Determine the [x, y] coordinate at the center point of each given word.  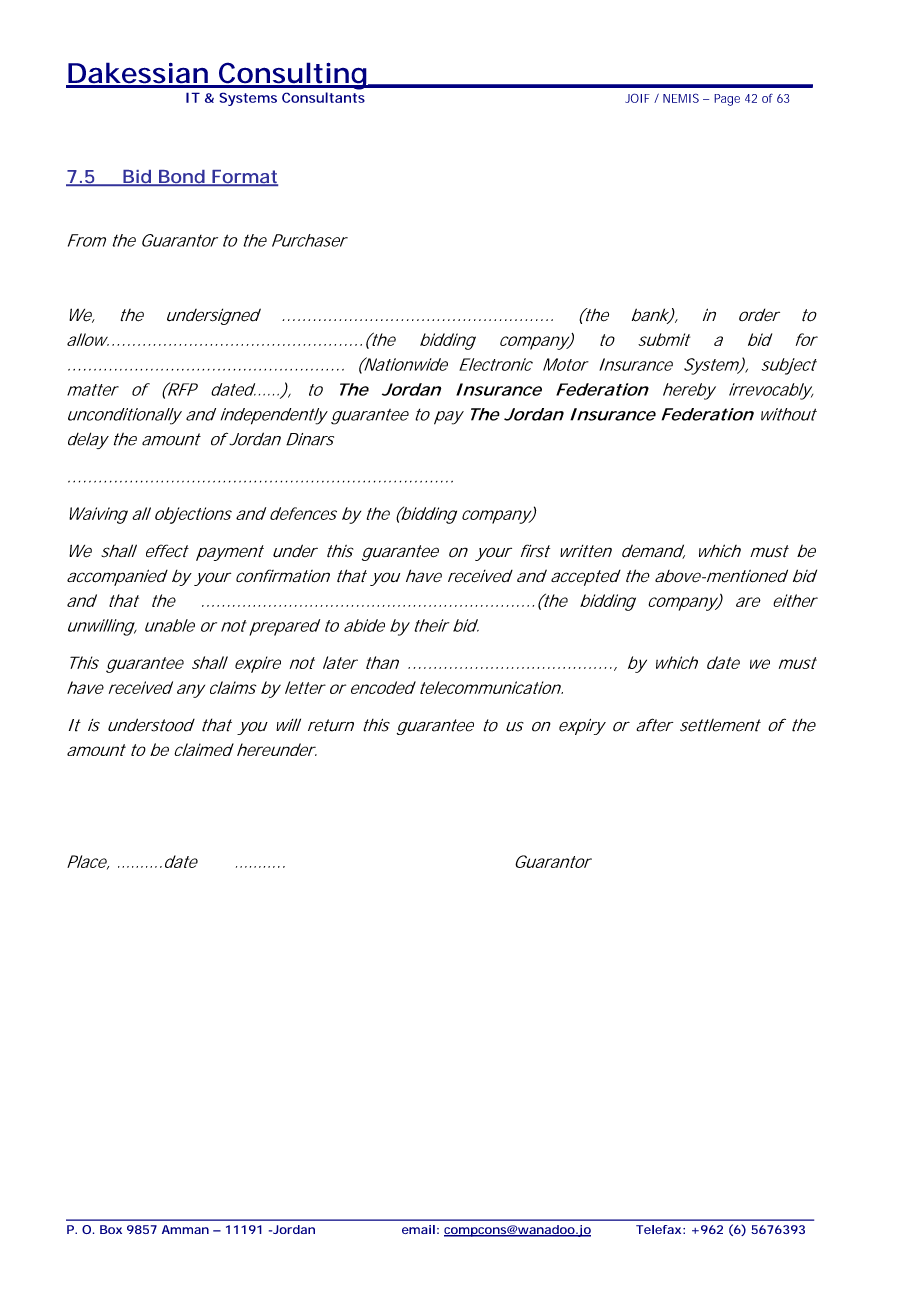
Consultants [323, 97]
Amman [185, 1229]
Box [111, 1229]
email [418, 1229]
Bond [181, 178]
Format [244, 178]
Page [727, 100]
